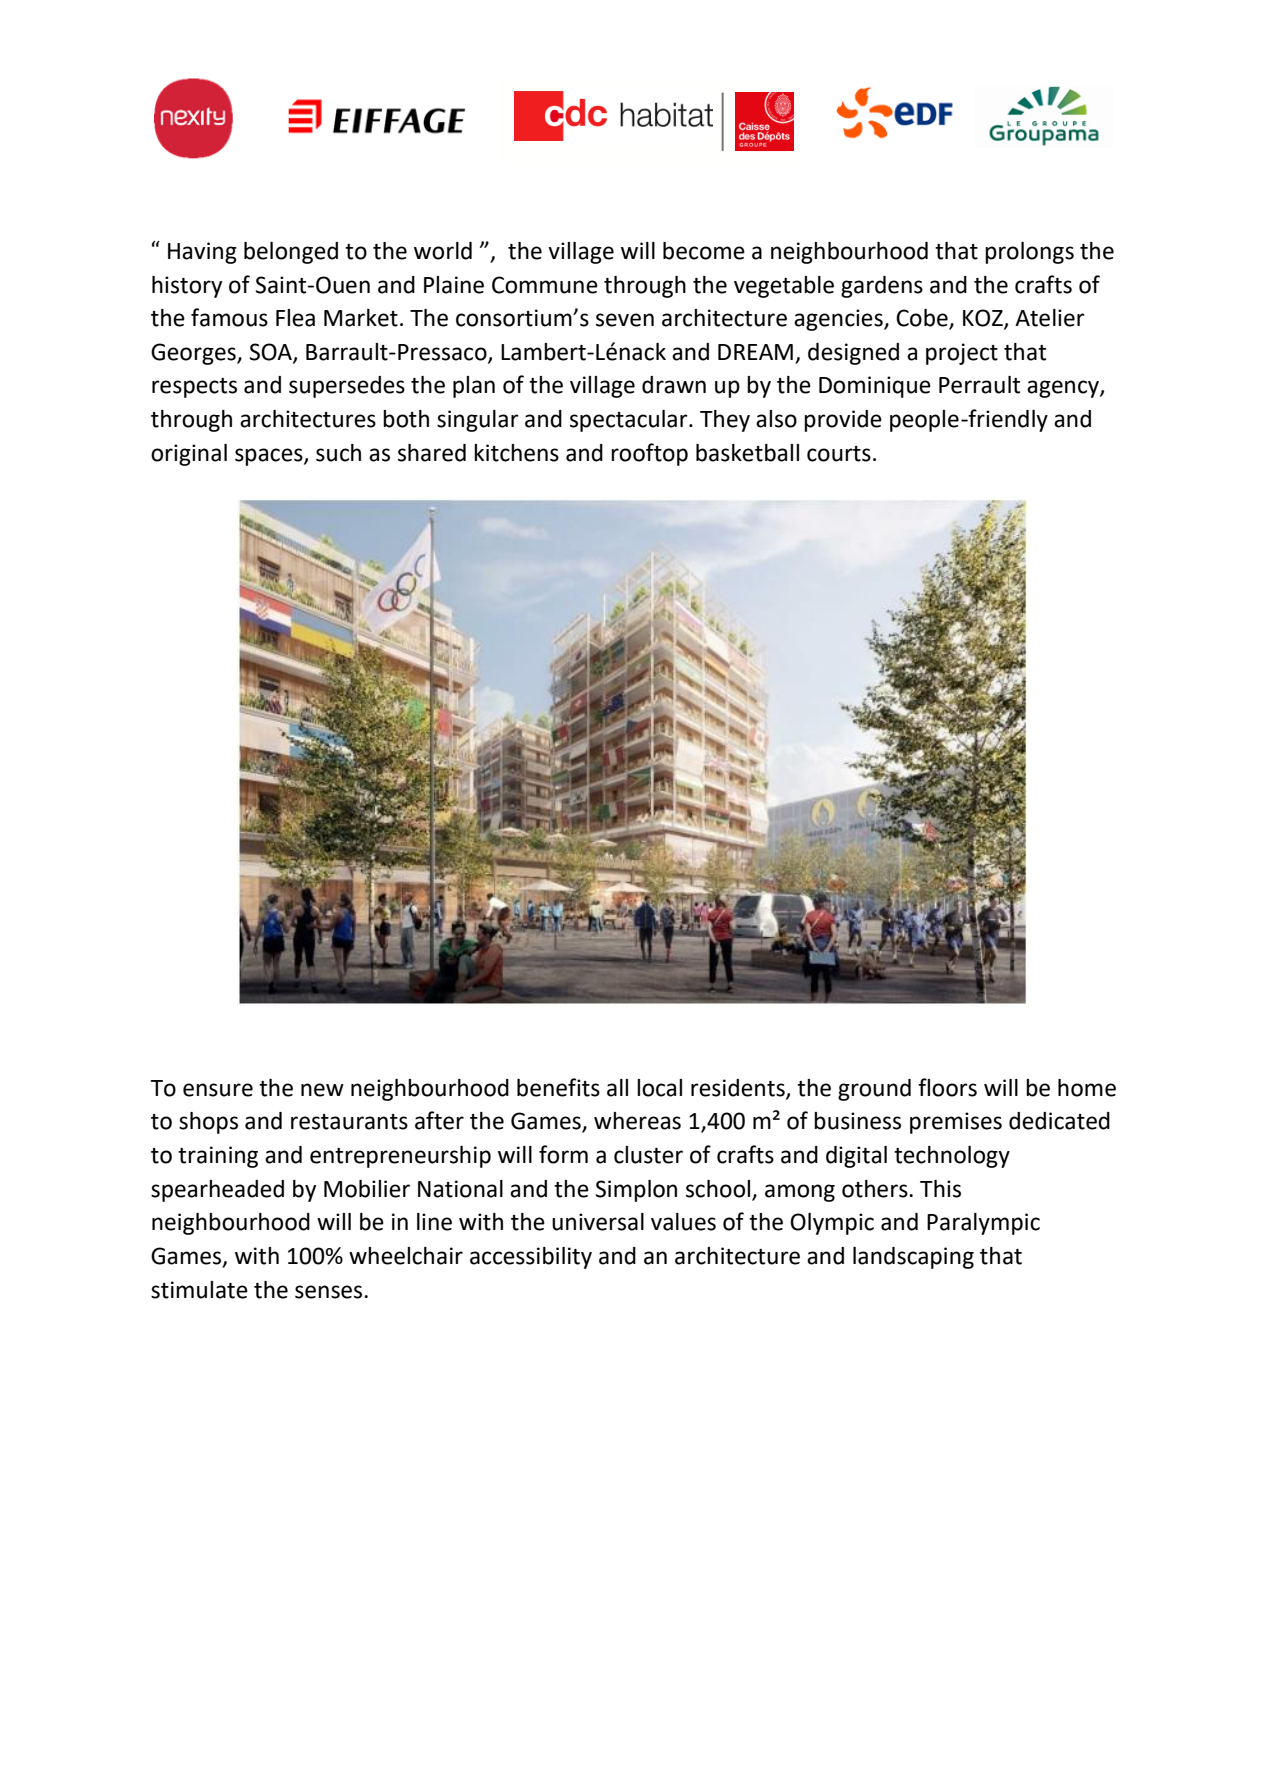 The width and height of the screenshot is (1267, 1792). Describe the element at coordinates (956, 1123) in the screenshot. I see `premises` at that location.
